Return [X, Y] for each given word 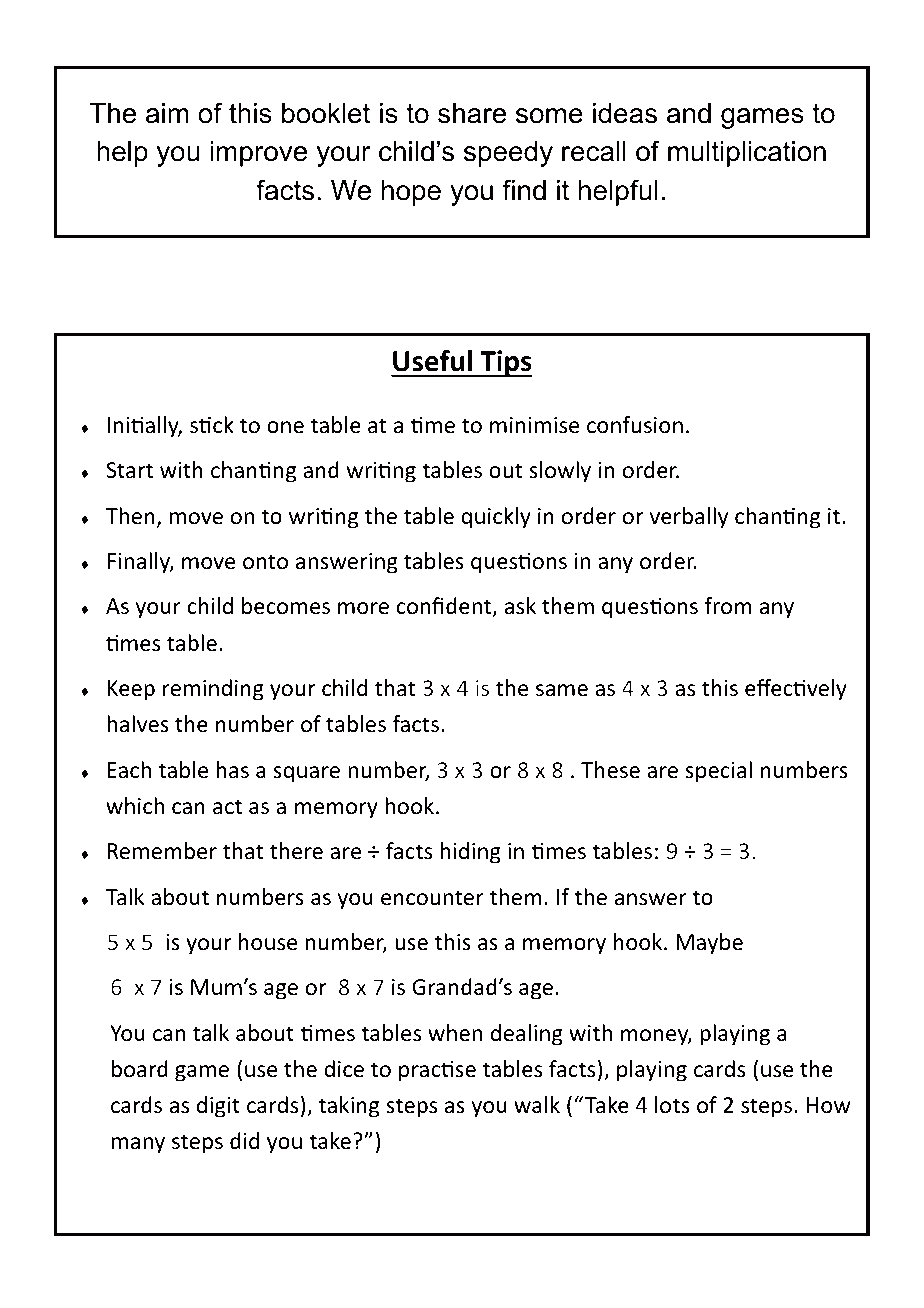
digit [218, 1107]
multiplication [747, 154]
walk [537, 1105]
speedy [508, 154]
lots [672, 1105]
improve [258, 154]
